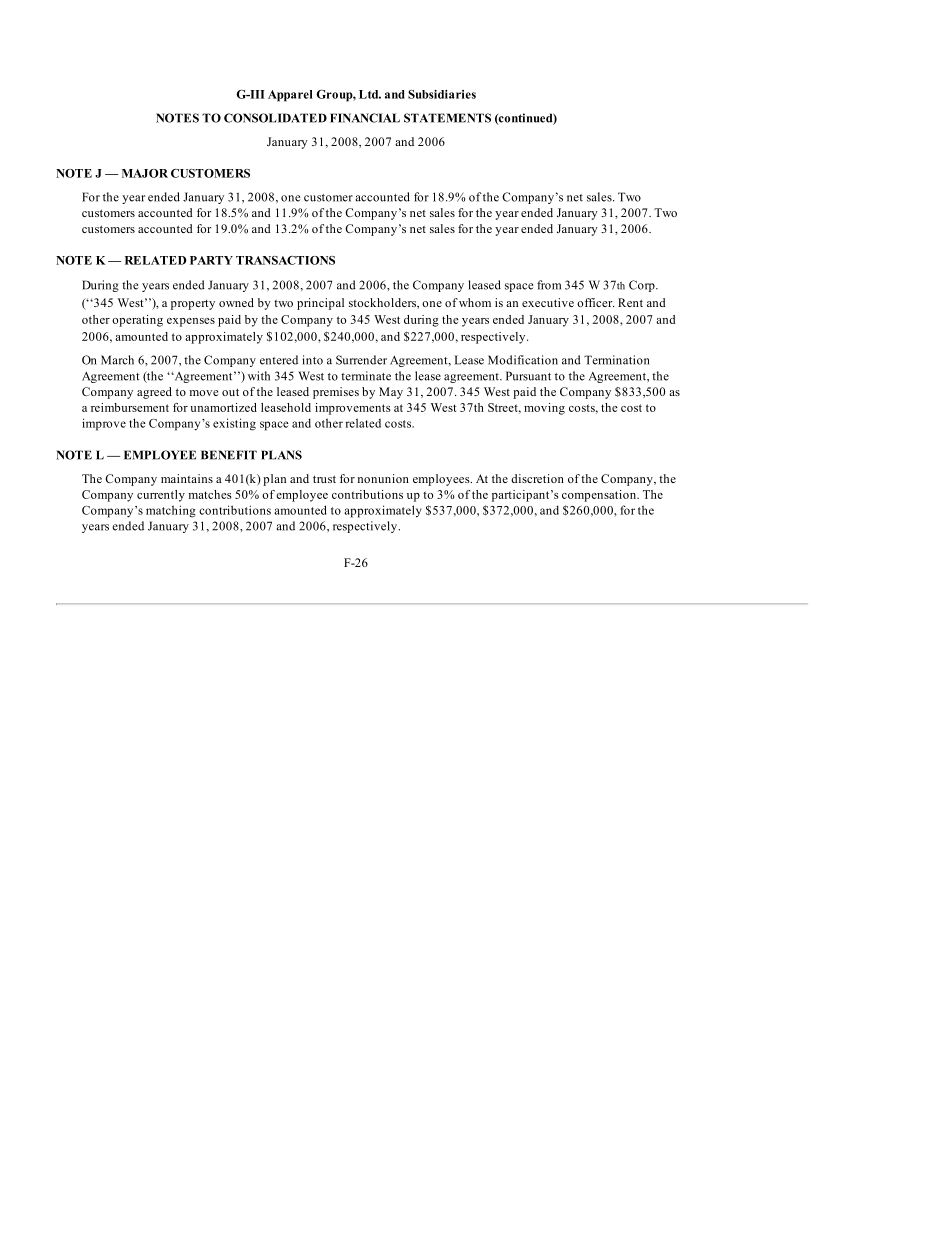 Image resolution: width=952 pixels, height=1233 pixels. What do you see at coordinates (544, 409) in the screenshot?
I see `moving` at bounding box center [544, 409].
